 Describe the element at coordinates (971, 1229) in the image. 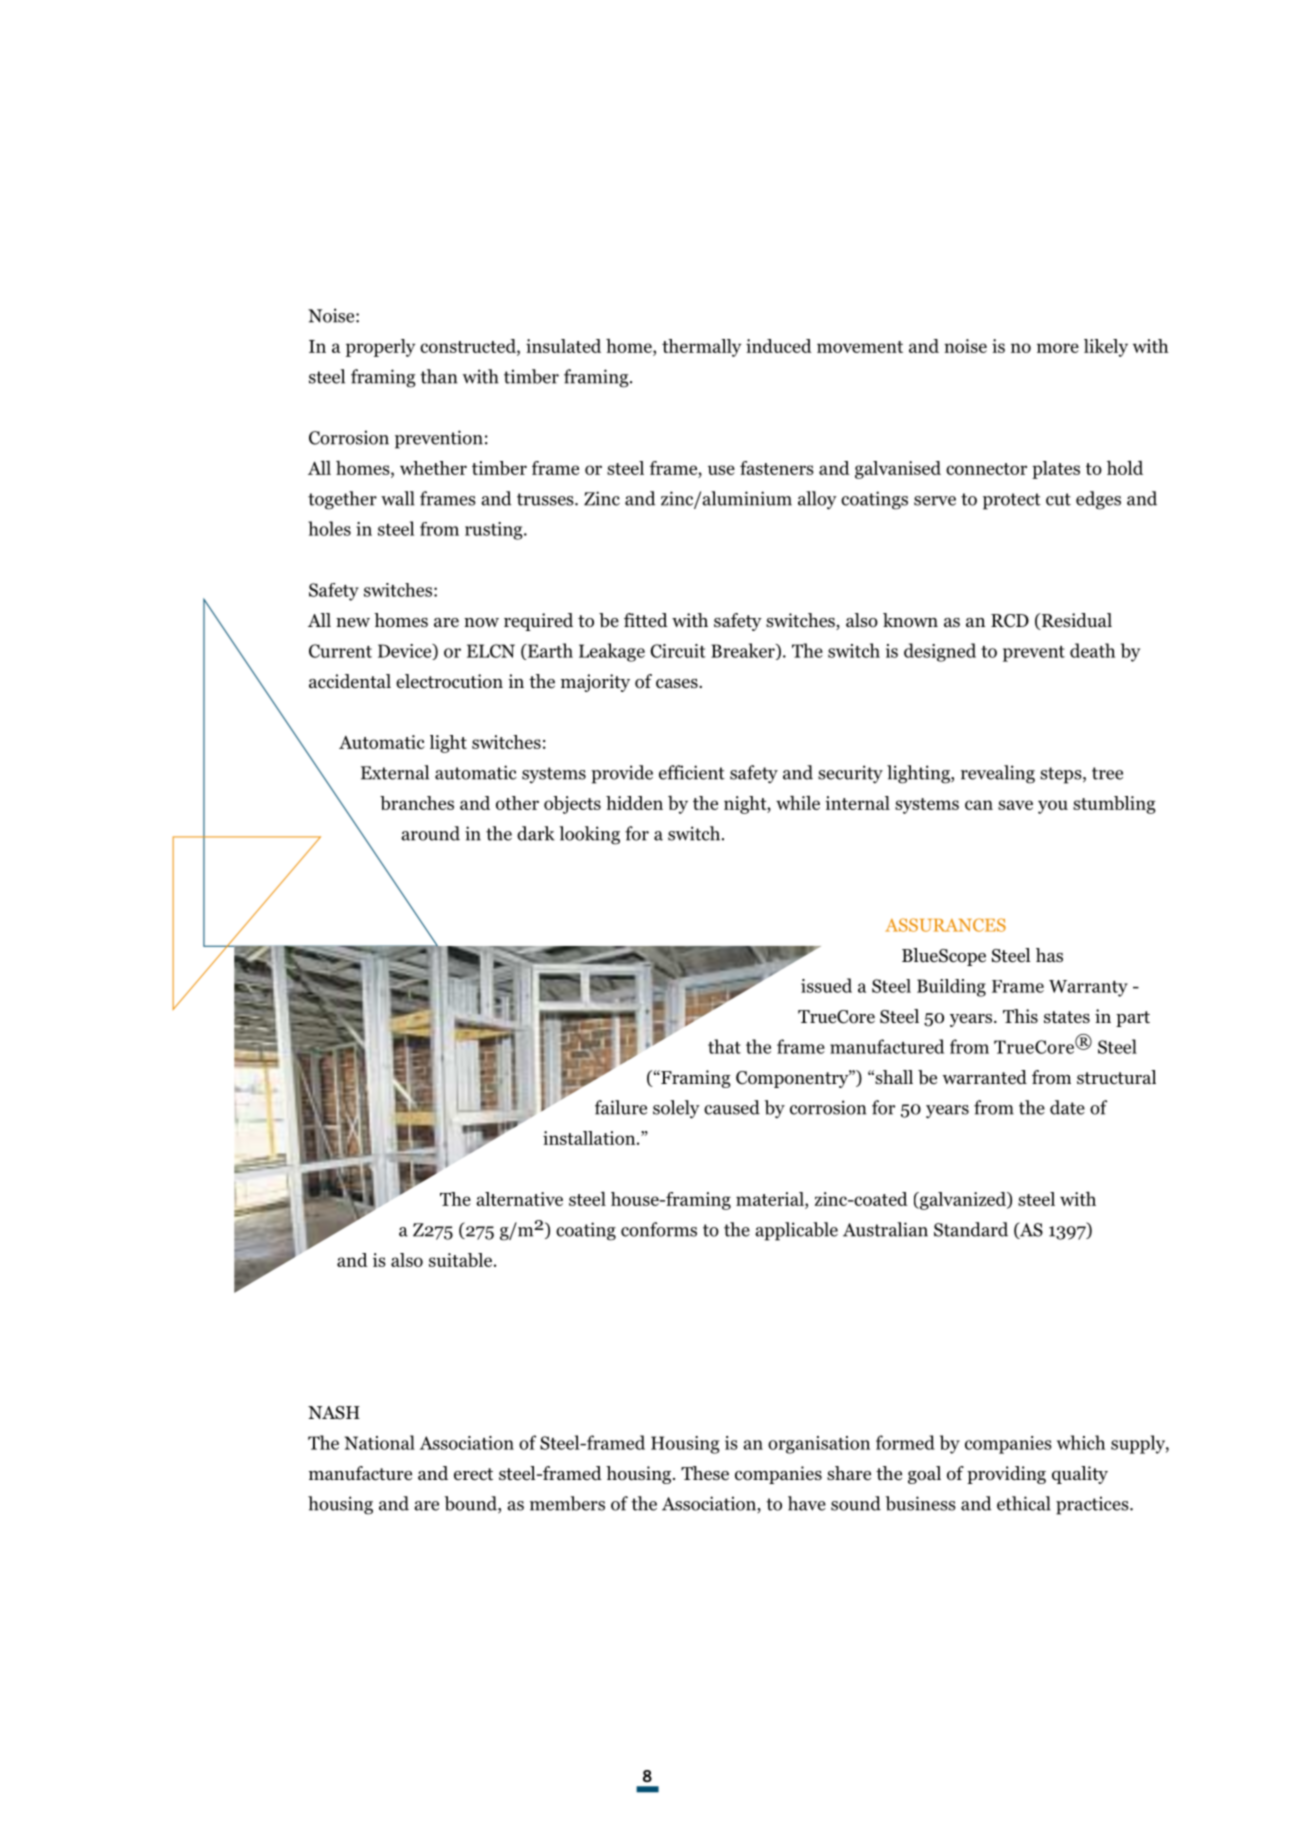

I see `Standard` at that location.
